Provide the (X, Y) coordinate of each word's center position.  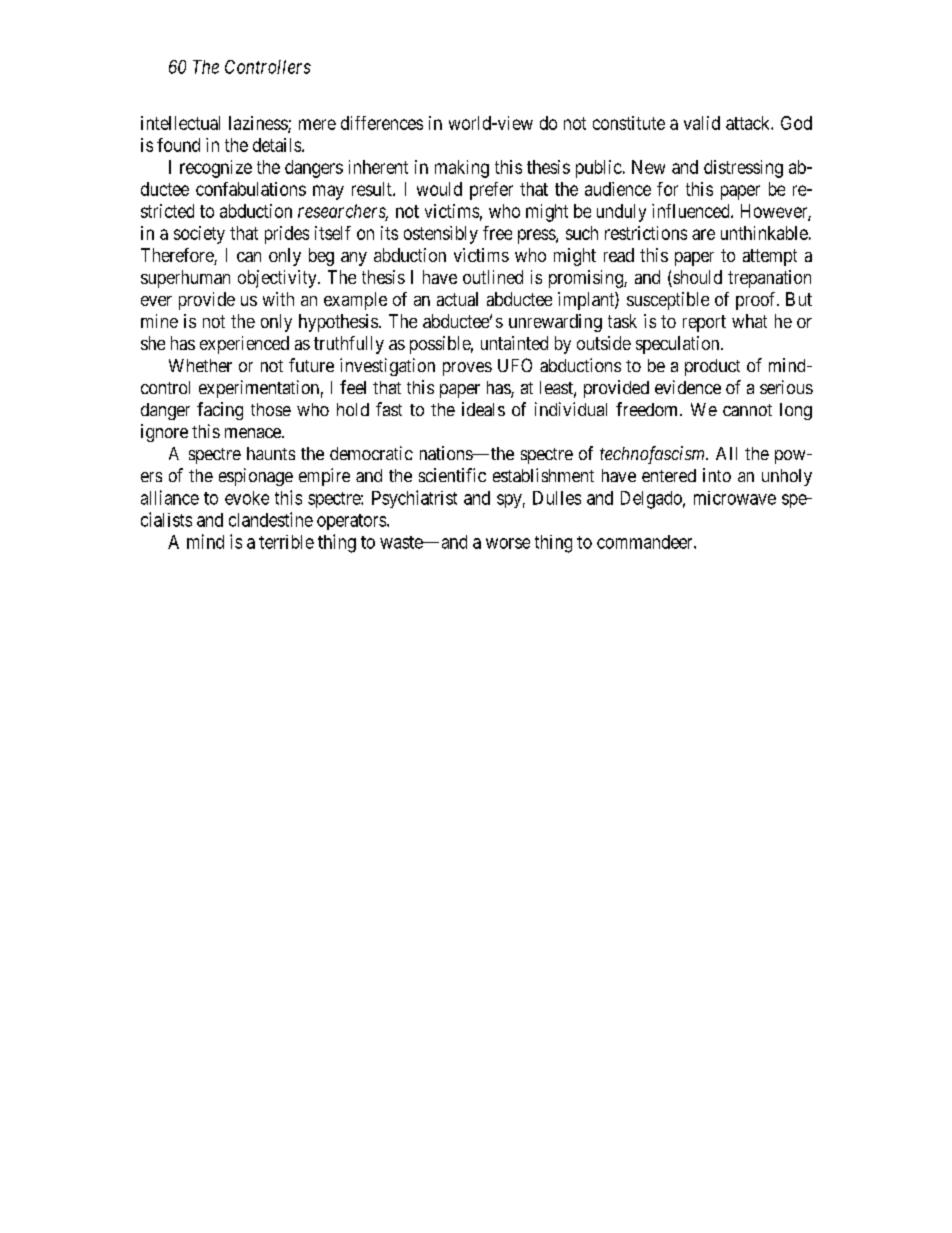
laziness (259, 124)
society (199, 235)
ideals (483, 409)
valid (702, 123)
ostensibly (441, 235)
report (704, 323)
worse (508, 543)
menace (254, 433)
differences (382, 123)
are (703, 234)
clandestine (271, 519)
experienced (244, 345)
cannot (747, 410)
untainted (514, 343)
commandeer (646, 542)
